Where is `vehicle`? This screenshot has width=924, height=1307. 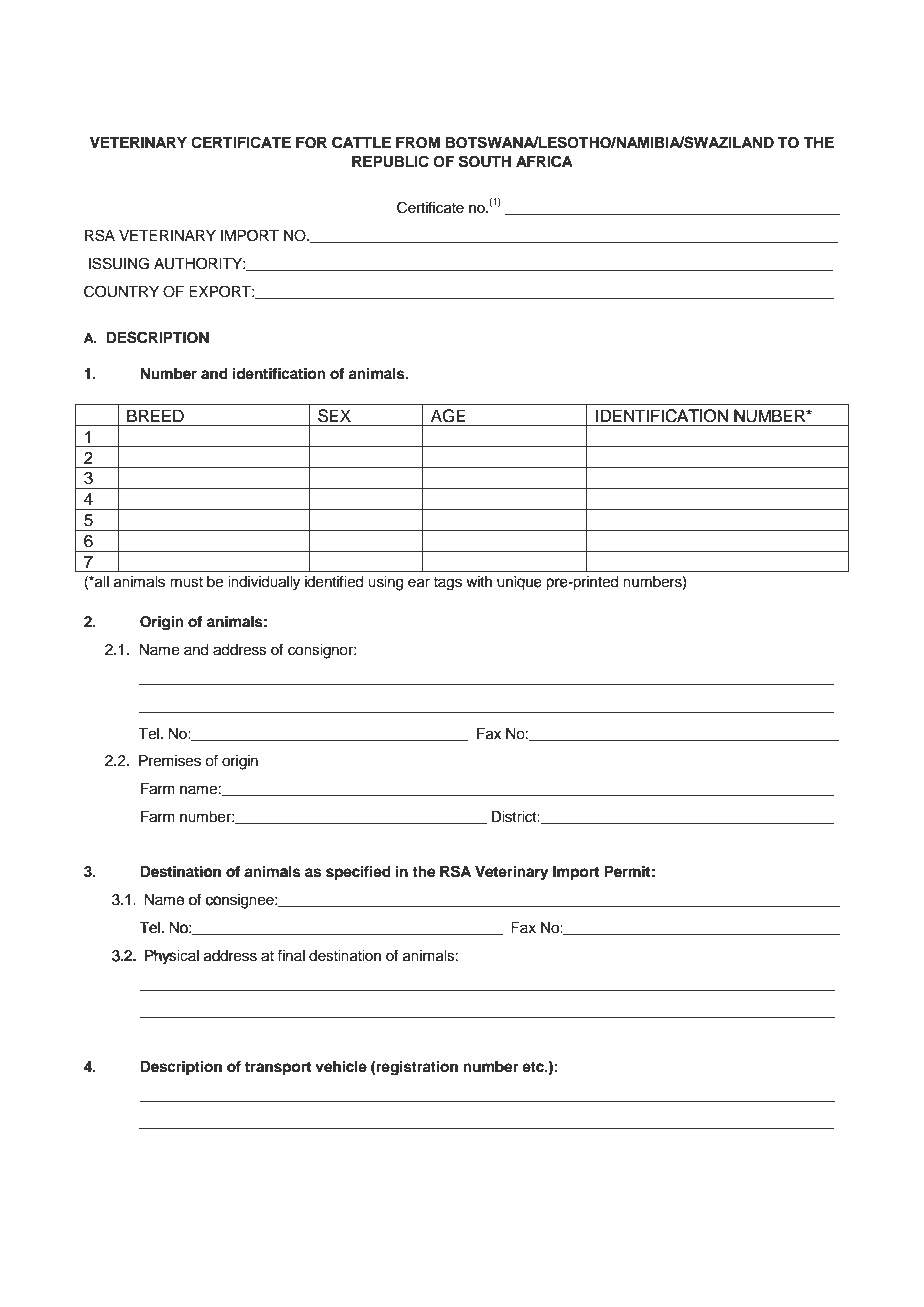 vehicle is located at coordinates (341, 1066).
